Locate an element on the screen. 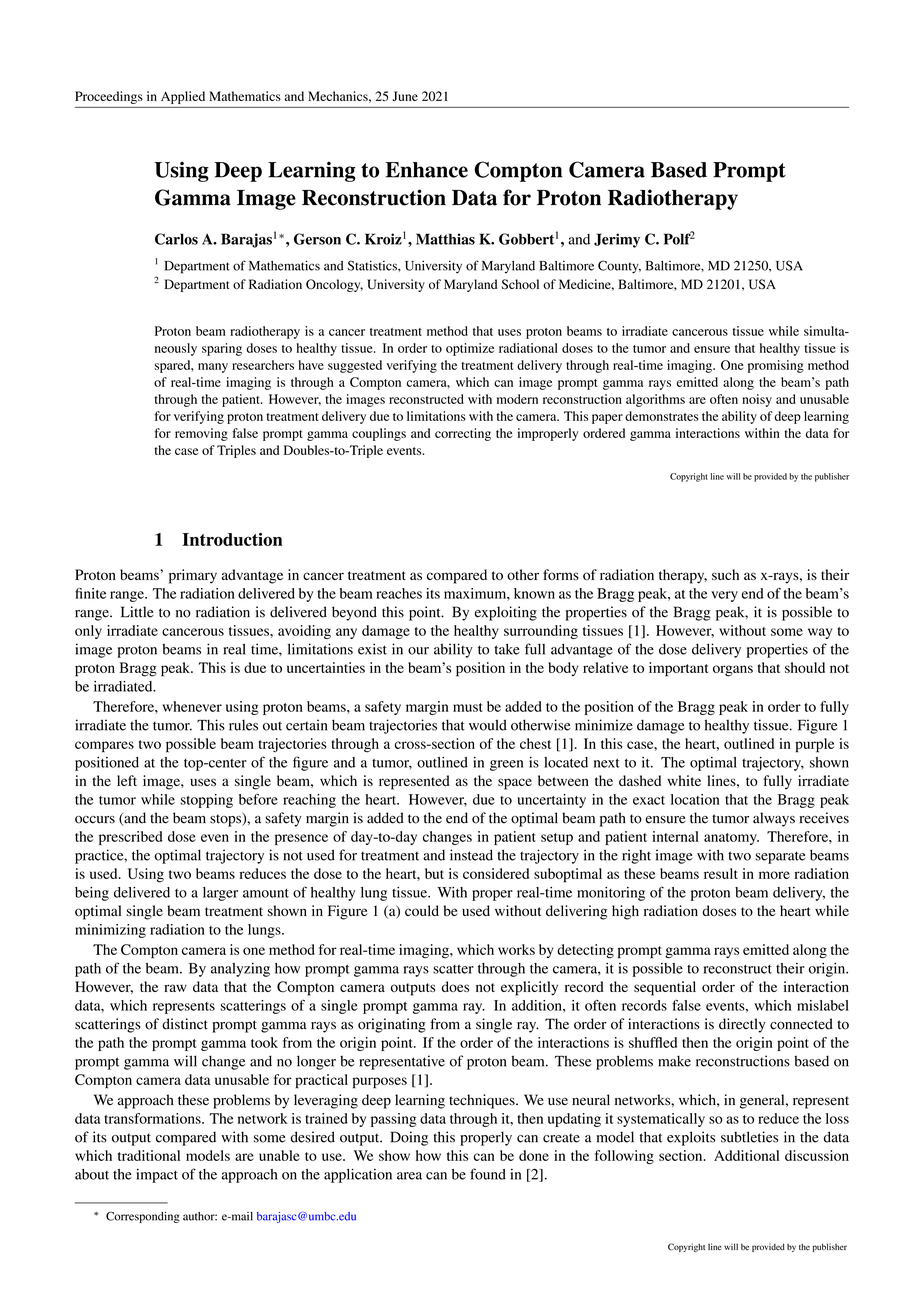 The image size is (924, 1308). raw is located at coordinates (175, 988).
